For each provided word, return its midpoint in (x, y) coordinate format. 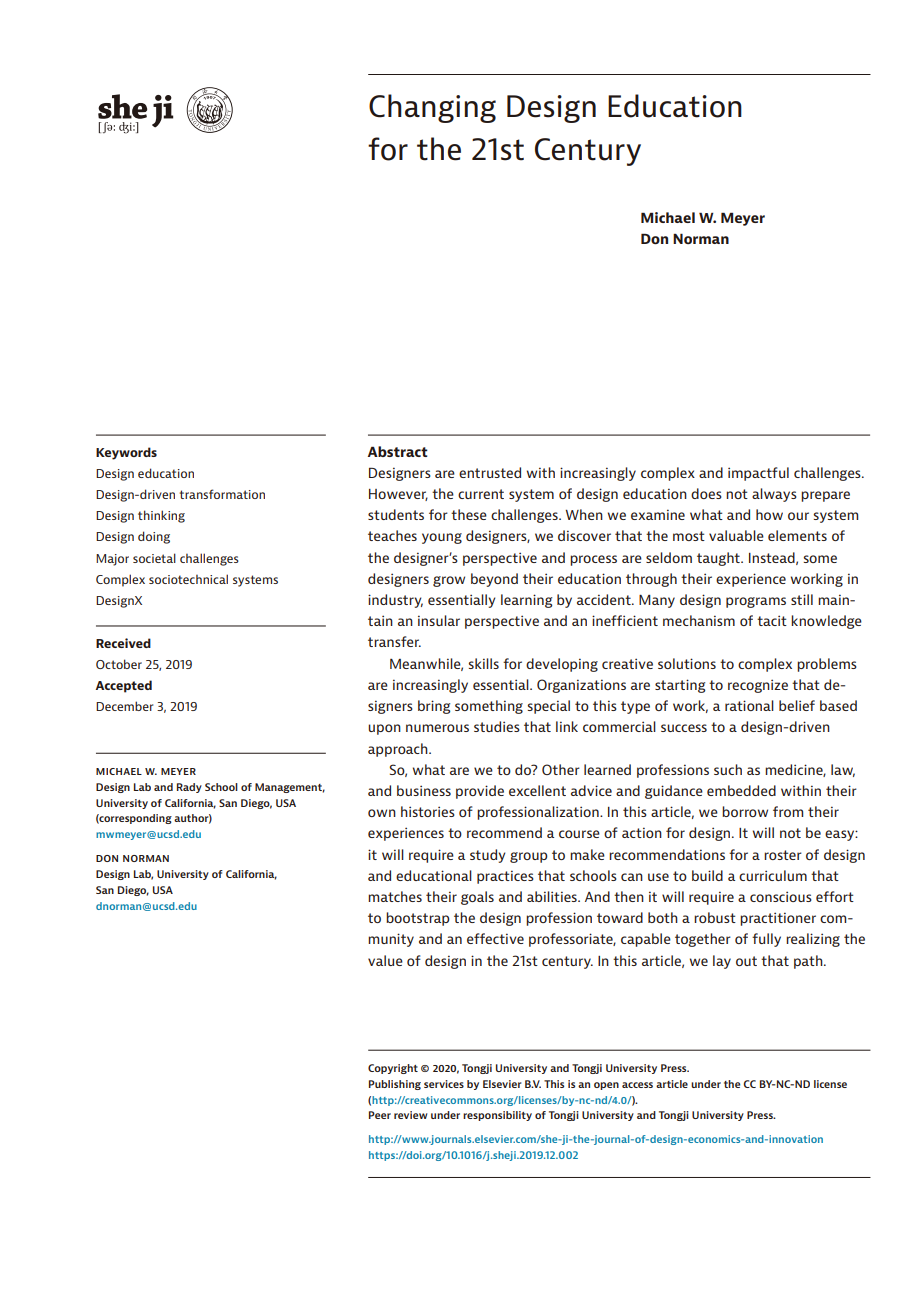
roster (783, 855)
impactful (758, 474)
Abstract (398, 451)
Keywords (126, 453)
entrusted (490, 472)
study (487, 856)
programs (756, 602)
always (774, 495)
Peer (380, 1115)
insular (439, 620)
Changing (432, 108)
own (382, 813)
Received (123, 643)
